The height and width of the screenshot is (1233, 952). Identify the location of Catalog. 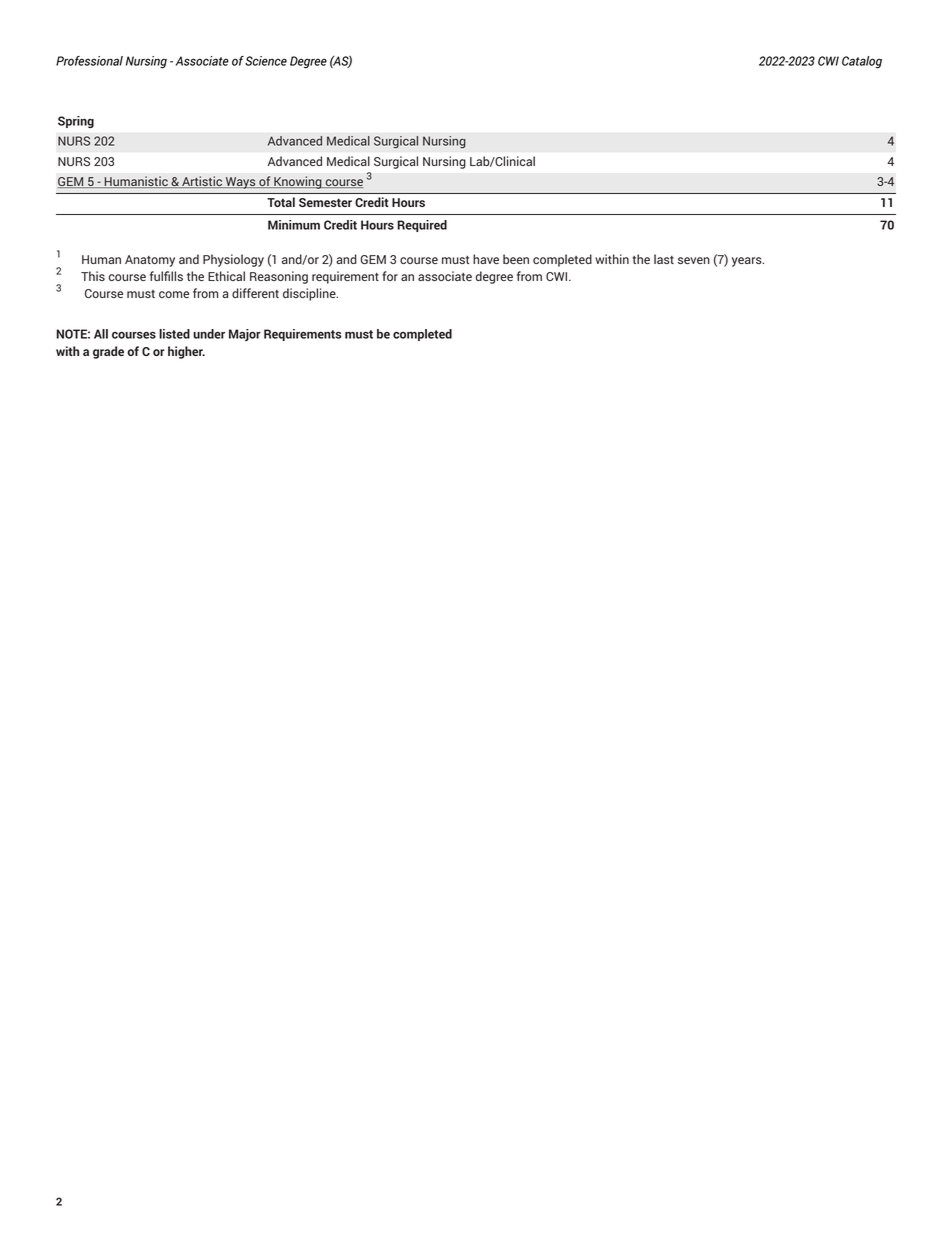
(862, 62).
